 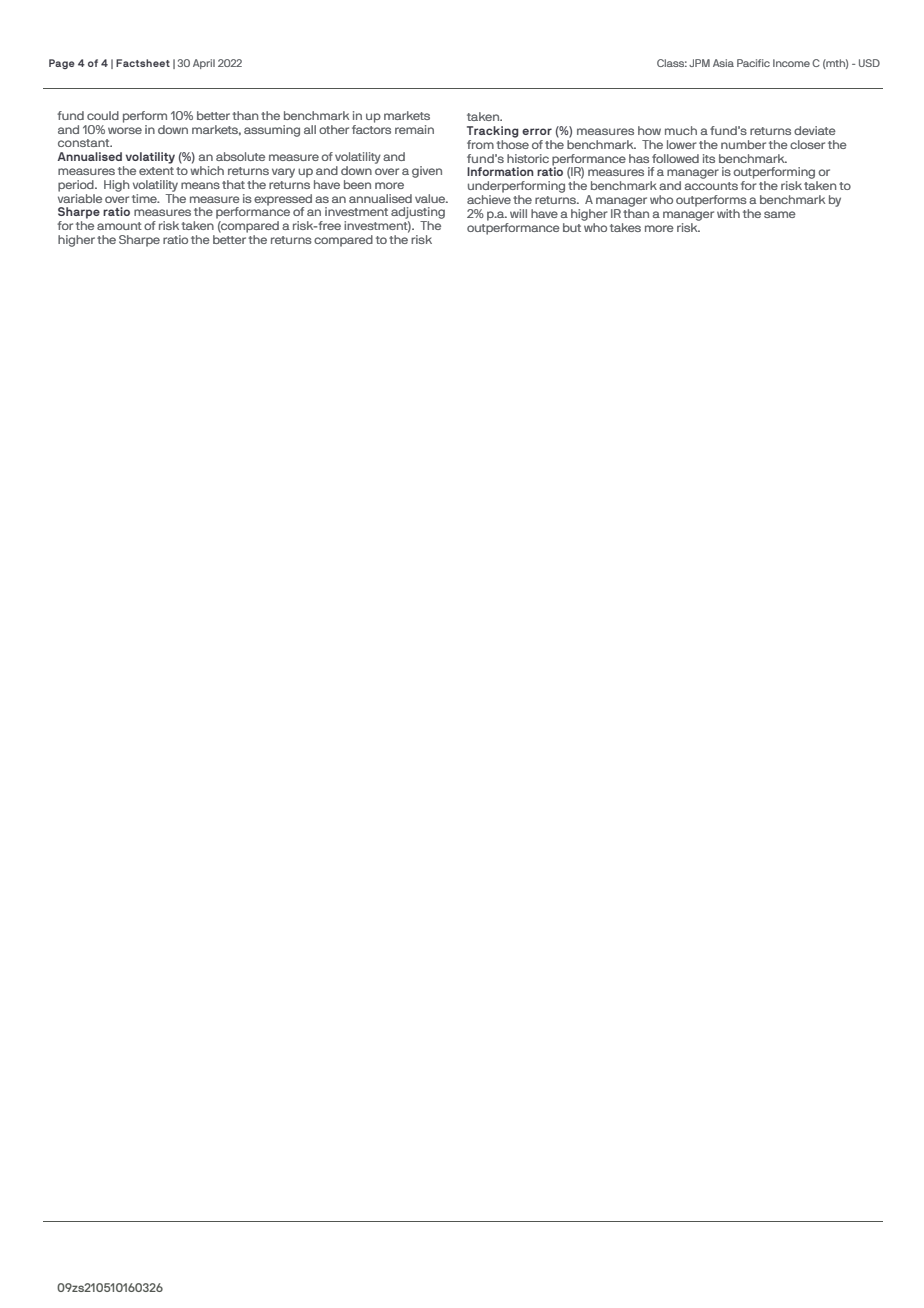 What do you see at coordinates (240, 156) in the screenshot?
I see `absolute` at bounding box center [240, 156].
